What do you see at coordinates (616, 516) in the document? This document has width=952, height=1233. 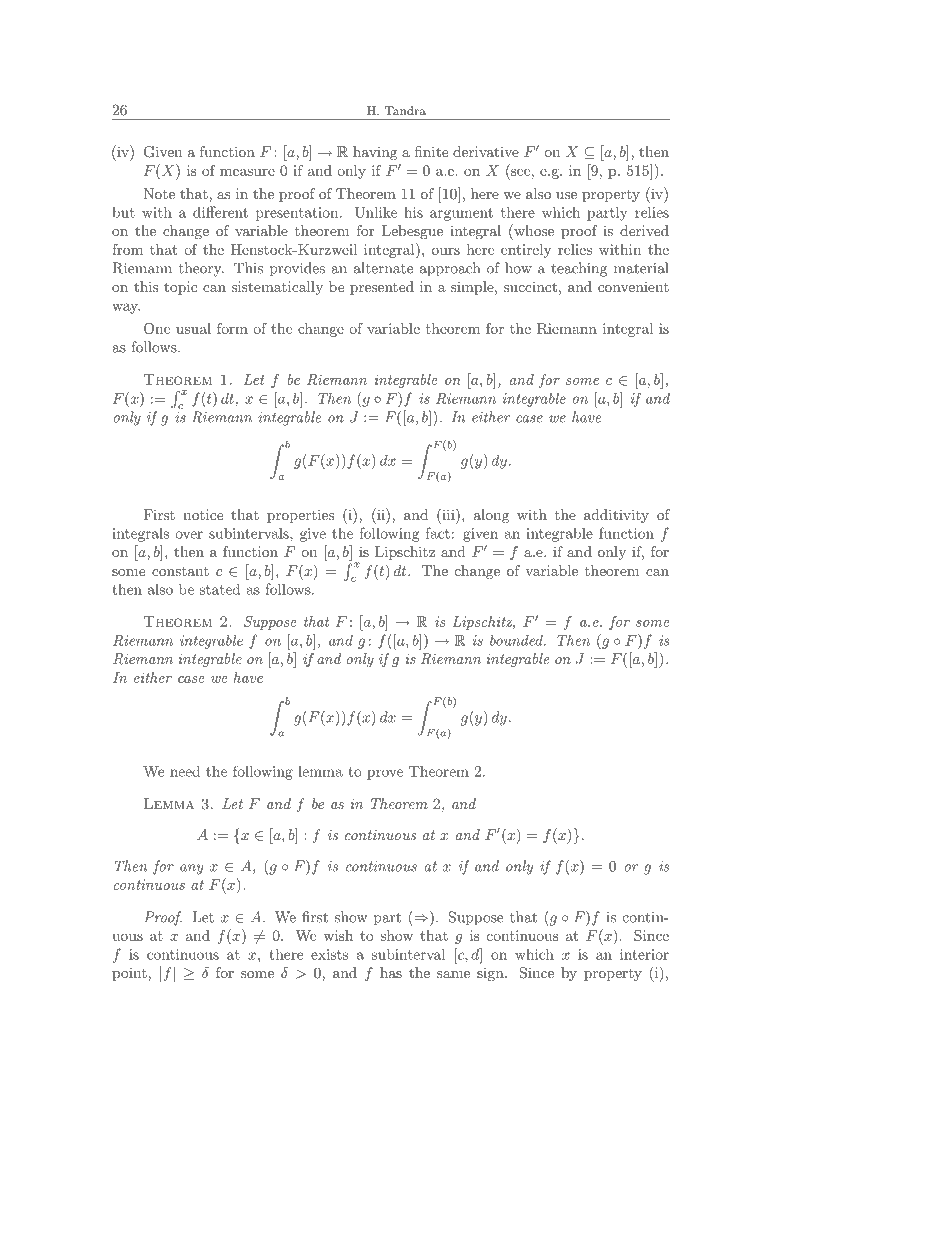 I see `additivity` at bounding box center [616, 516].
